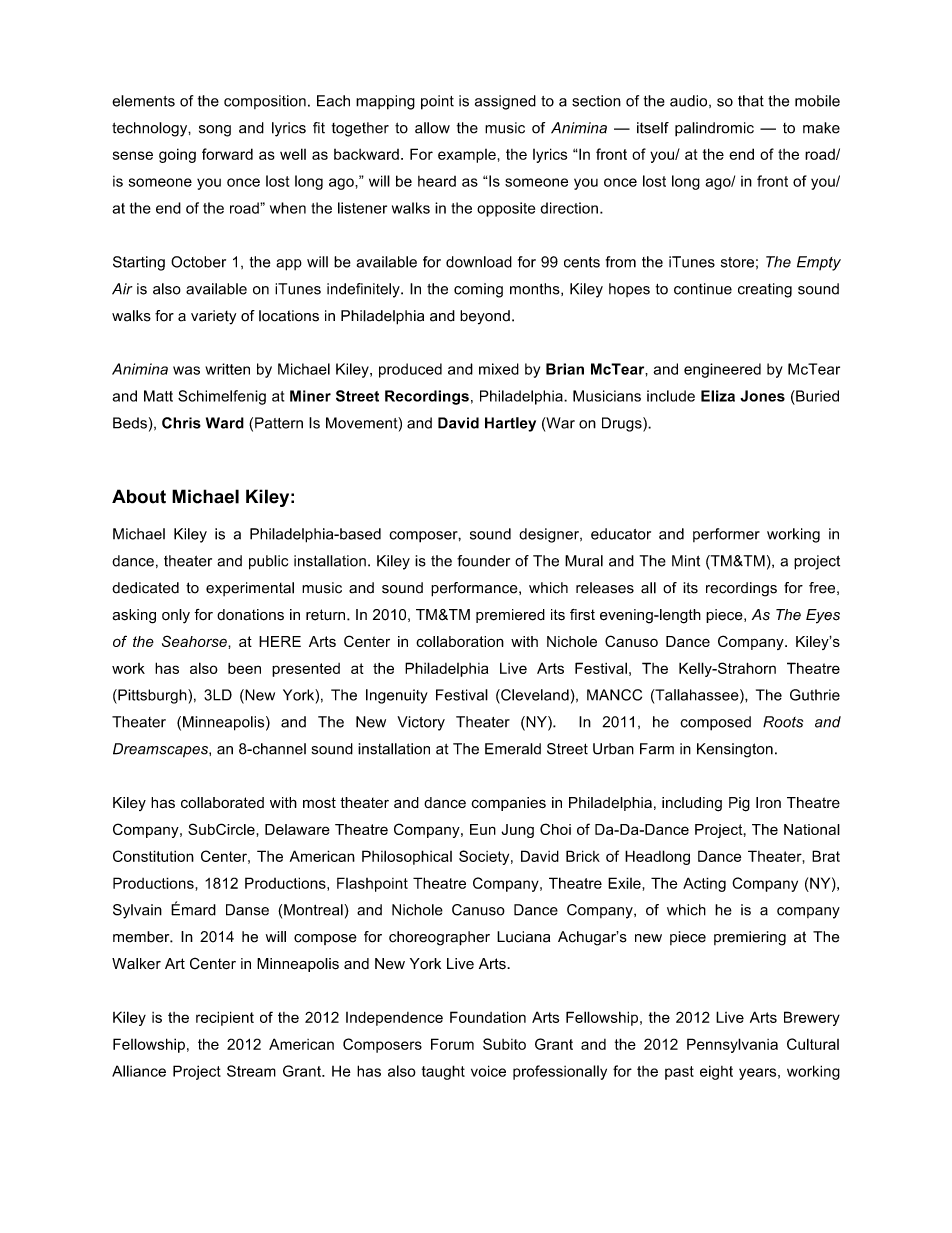 This document has height=1233, width=952. Describe the element at coordinates (215, 131) in the document. I see `song` at that location.
